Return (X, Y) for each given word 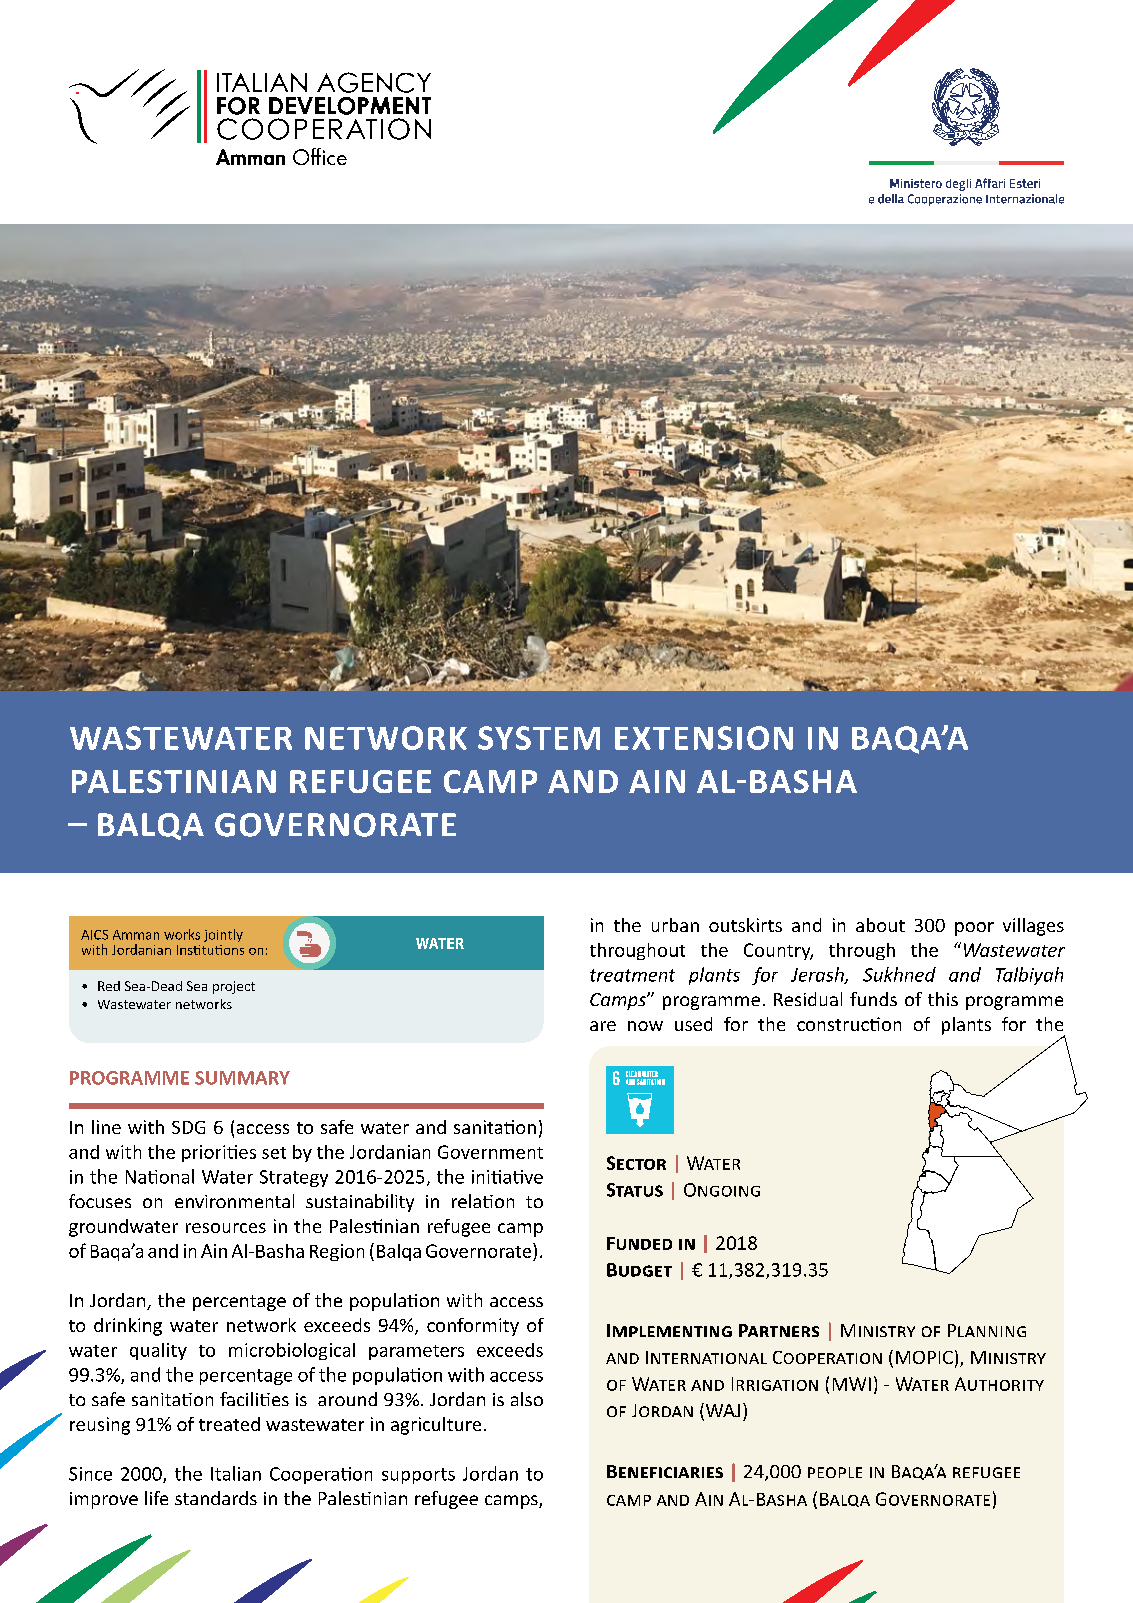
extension (704, 738)
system (539, 738)
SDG (188, 1127)
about (880, 925)
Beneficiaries (665, 1471)
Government (490, 1152)
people (835, 1472)
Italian (236, 1473)
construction (849, 1024)
